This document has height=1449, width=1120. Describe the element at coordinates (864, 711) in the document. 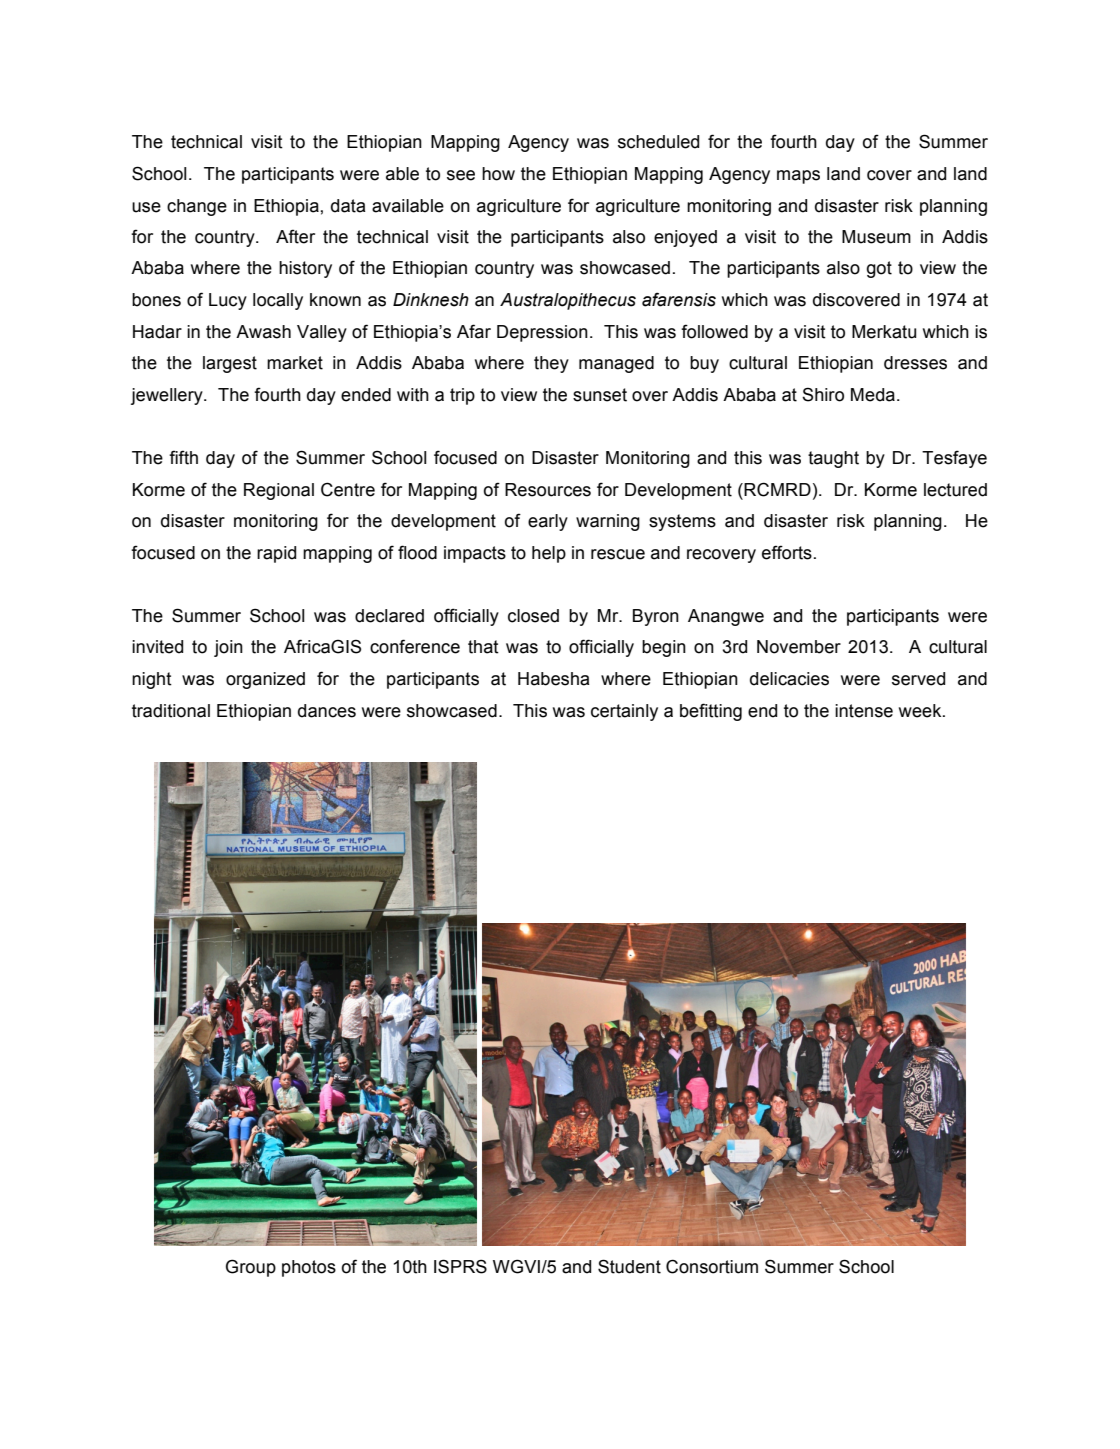

I see `intense` at that location.
